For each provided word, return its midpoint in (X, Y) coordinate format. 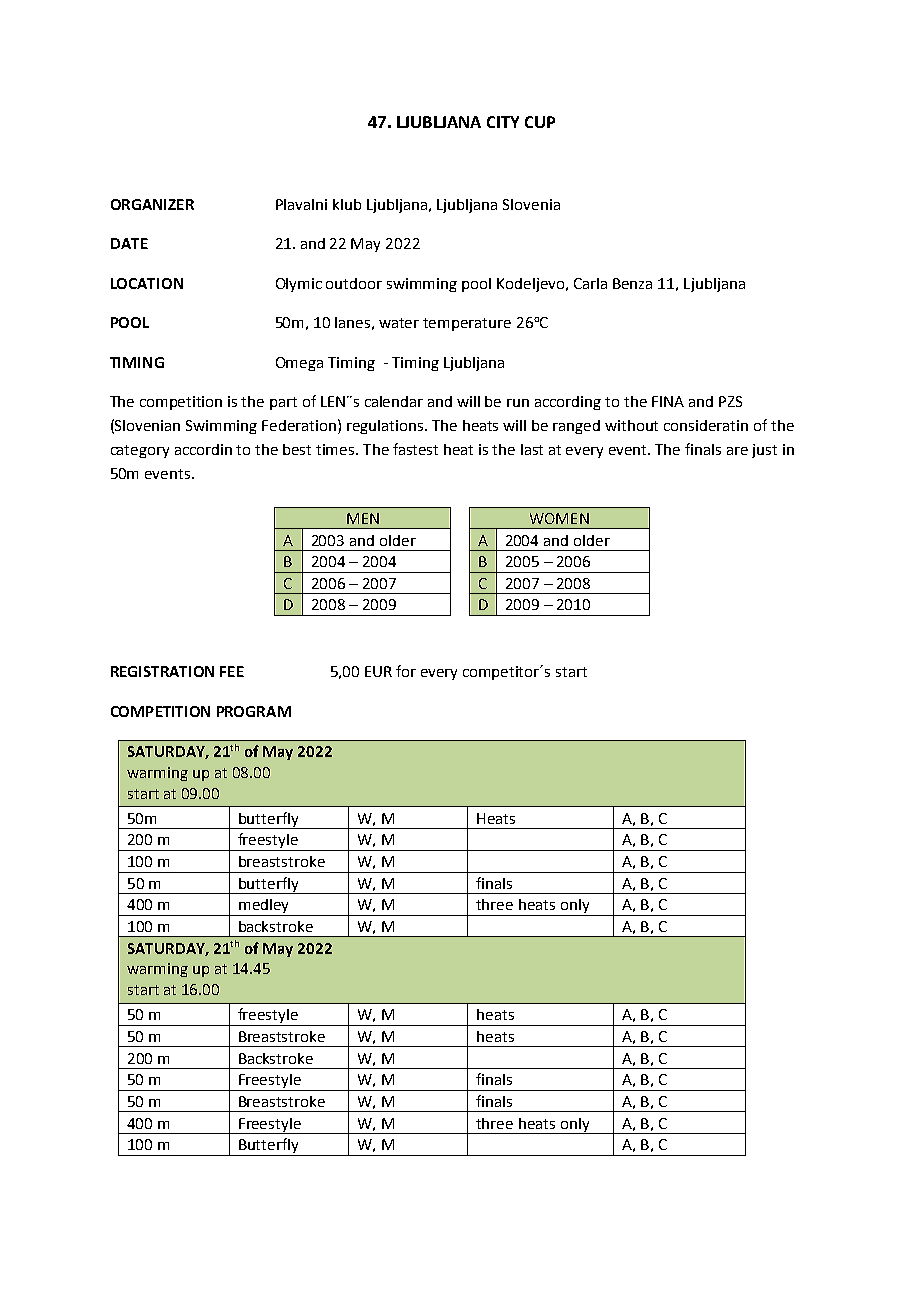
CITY (503, 122)
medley (264, 907)
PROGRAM (254, 711)
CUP (540, 122)
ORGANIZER (152, 204)
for (406, 671)
